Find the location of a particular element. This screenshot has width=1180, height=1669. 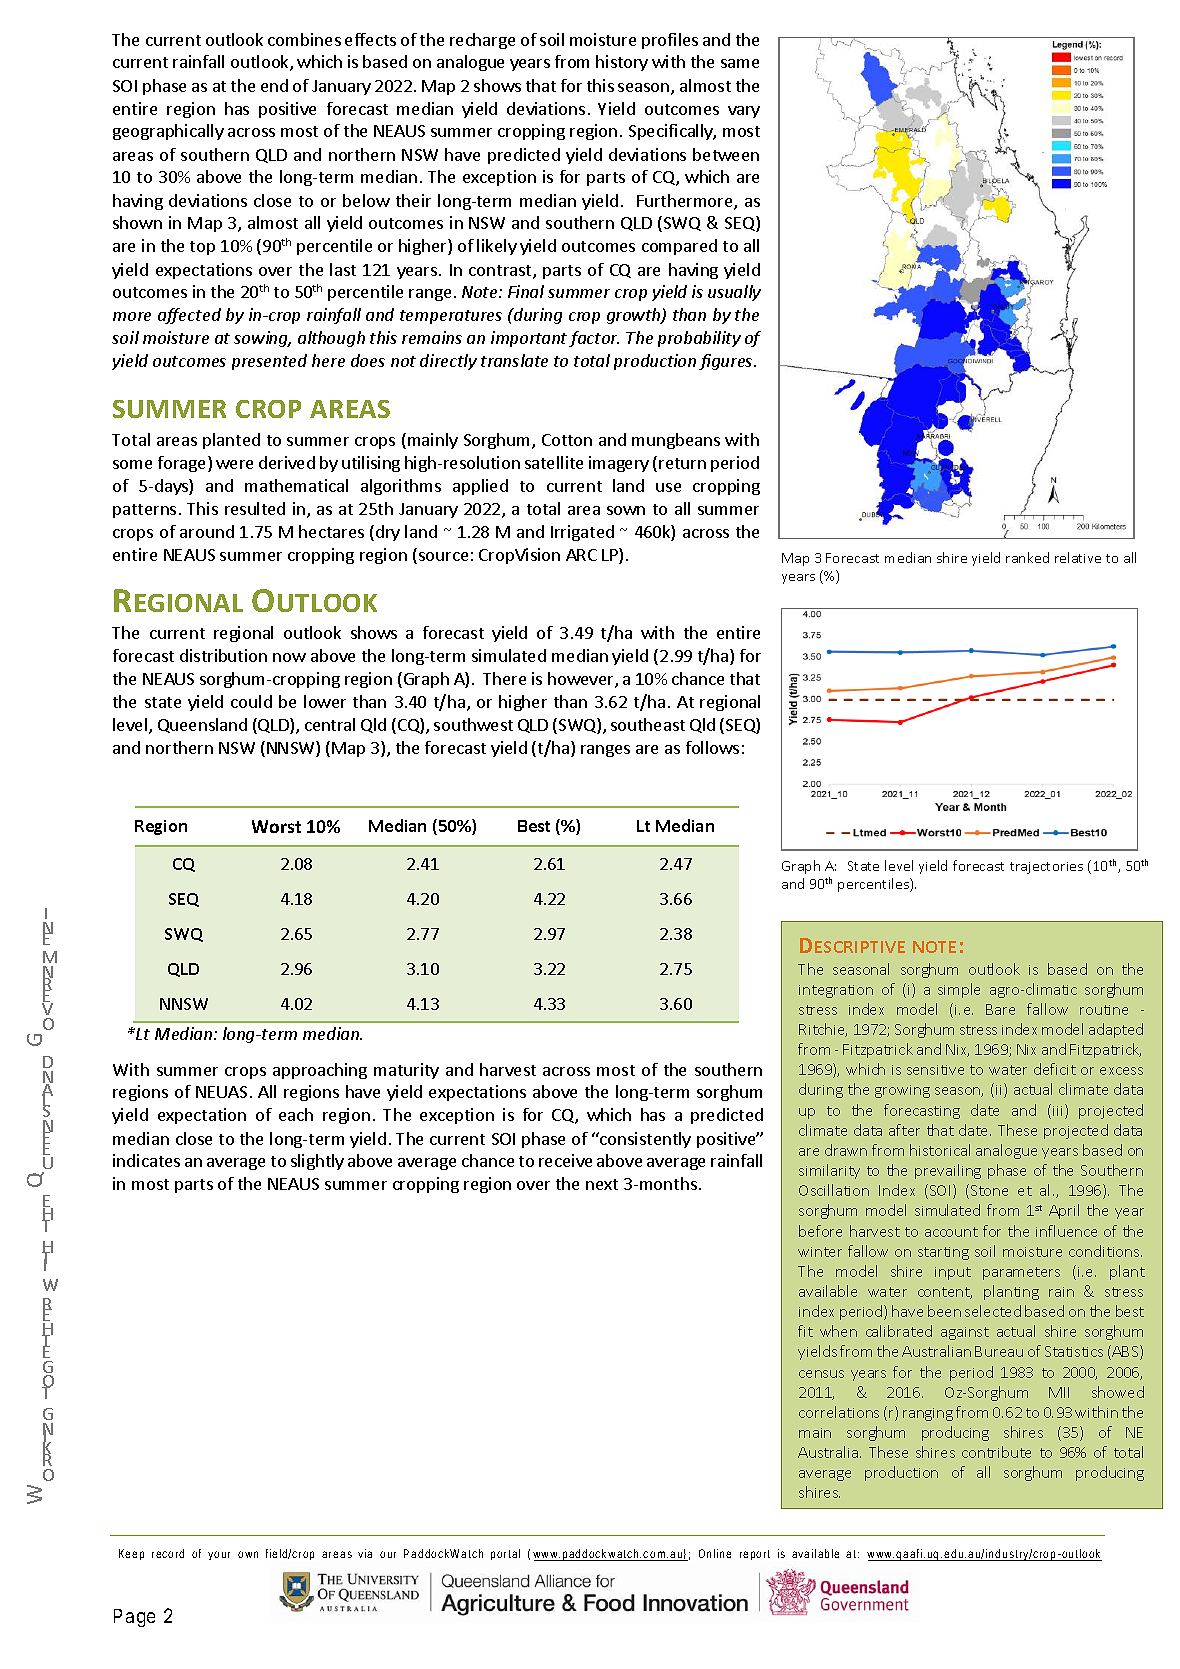

presented is located at coordinates (269, 362).
